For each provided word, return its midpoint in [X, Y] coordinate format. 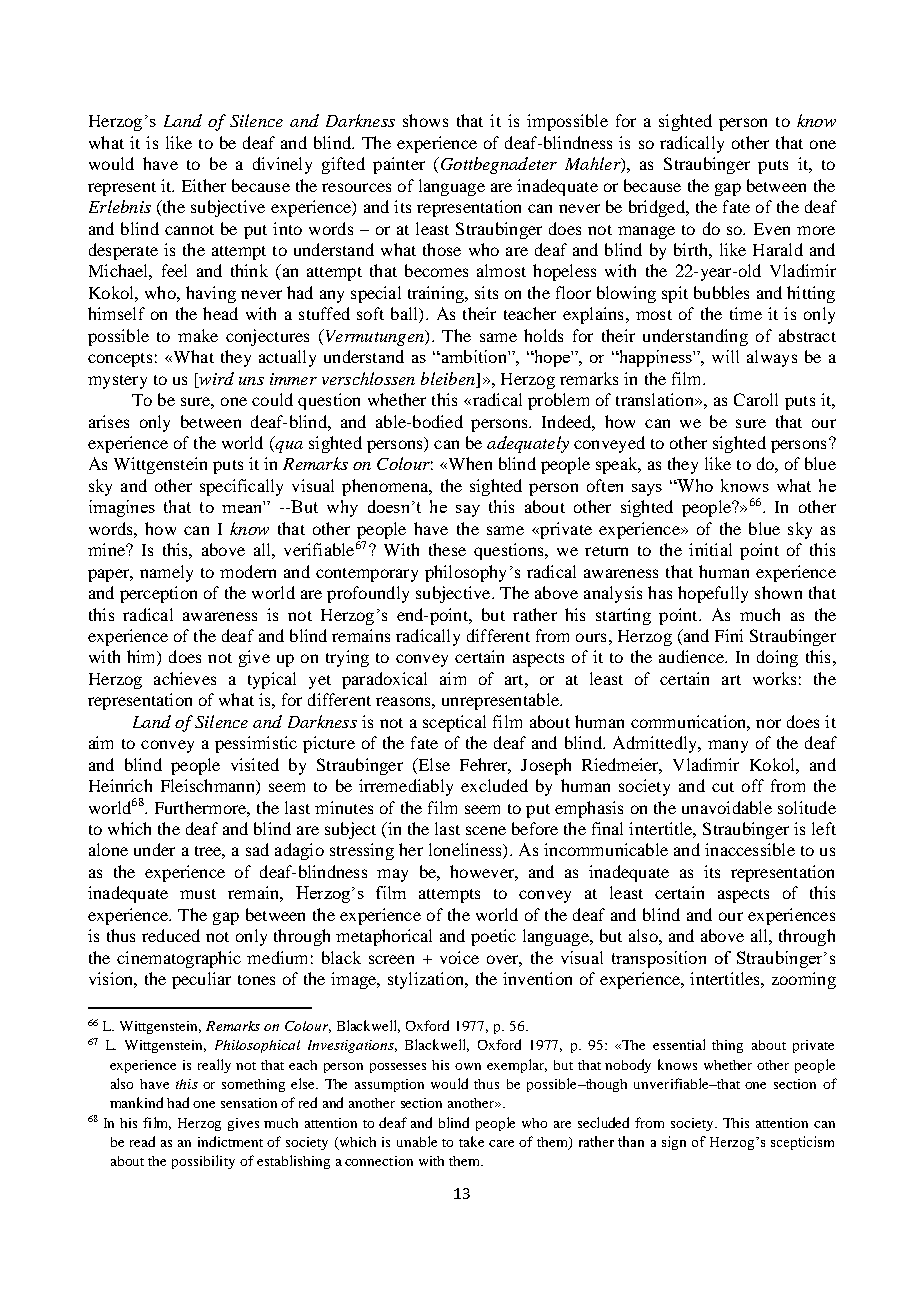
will [725, 356]
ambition [474, 356]
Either [204, 185]
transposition [659, 959]
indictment [230, 1141]
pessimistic [256, 744]
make [198, 335]
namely [166, 573]
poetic [493, 937]
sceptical [454, 723]
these [447, 549]
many [728, 746]
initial [710, 549]
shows [425, 120]
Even [772, 229]
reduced [171, 935]
